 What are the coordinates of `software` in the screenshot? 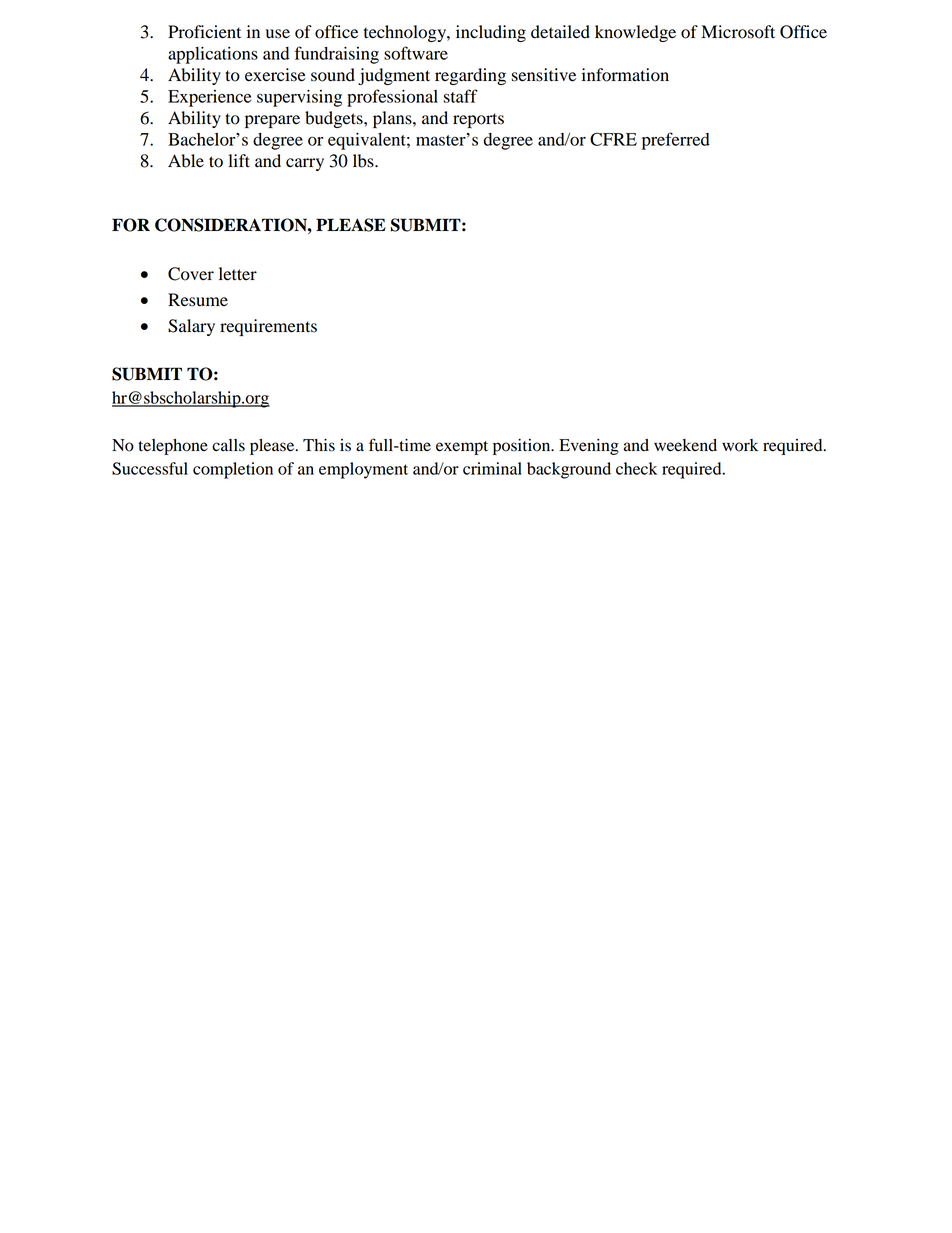 It's located at (416, 53).
